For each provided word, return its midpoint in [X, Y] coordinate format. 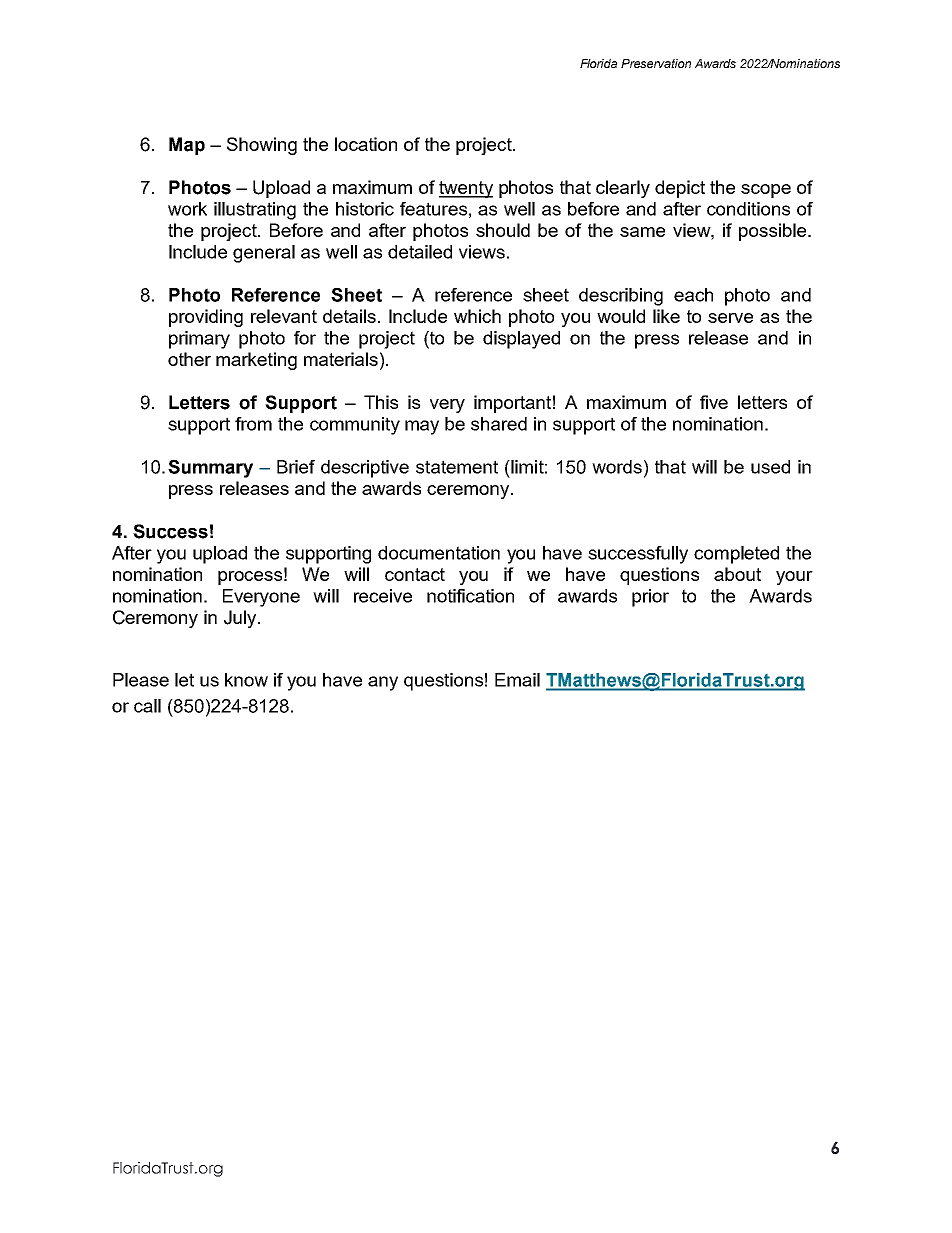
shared [499, 424]
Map [187, 146]
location [366, 144]
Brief [296, 467]
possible [774, 232]
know [246, 680]
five [714, 402]
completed [736, 555]
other [189, 359]
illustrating [255, 211]
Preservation [656, 63]
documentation [439, 553]
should [503, 230]
